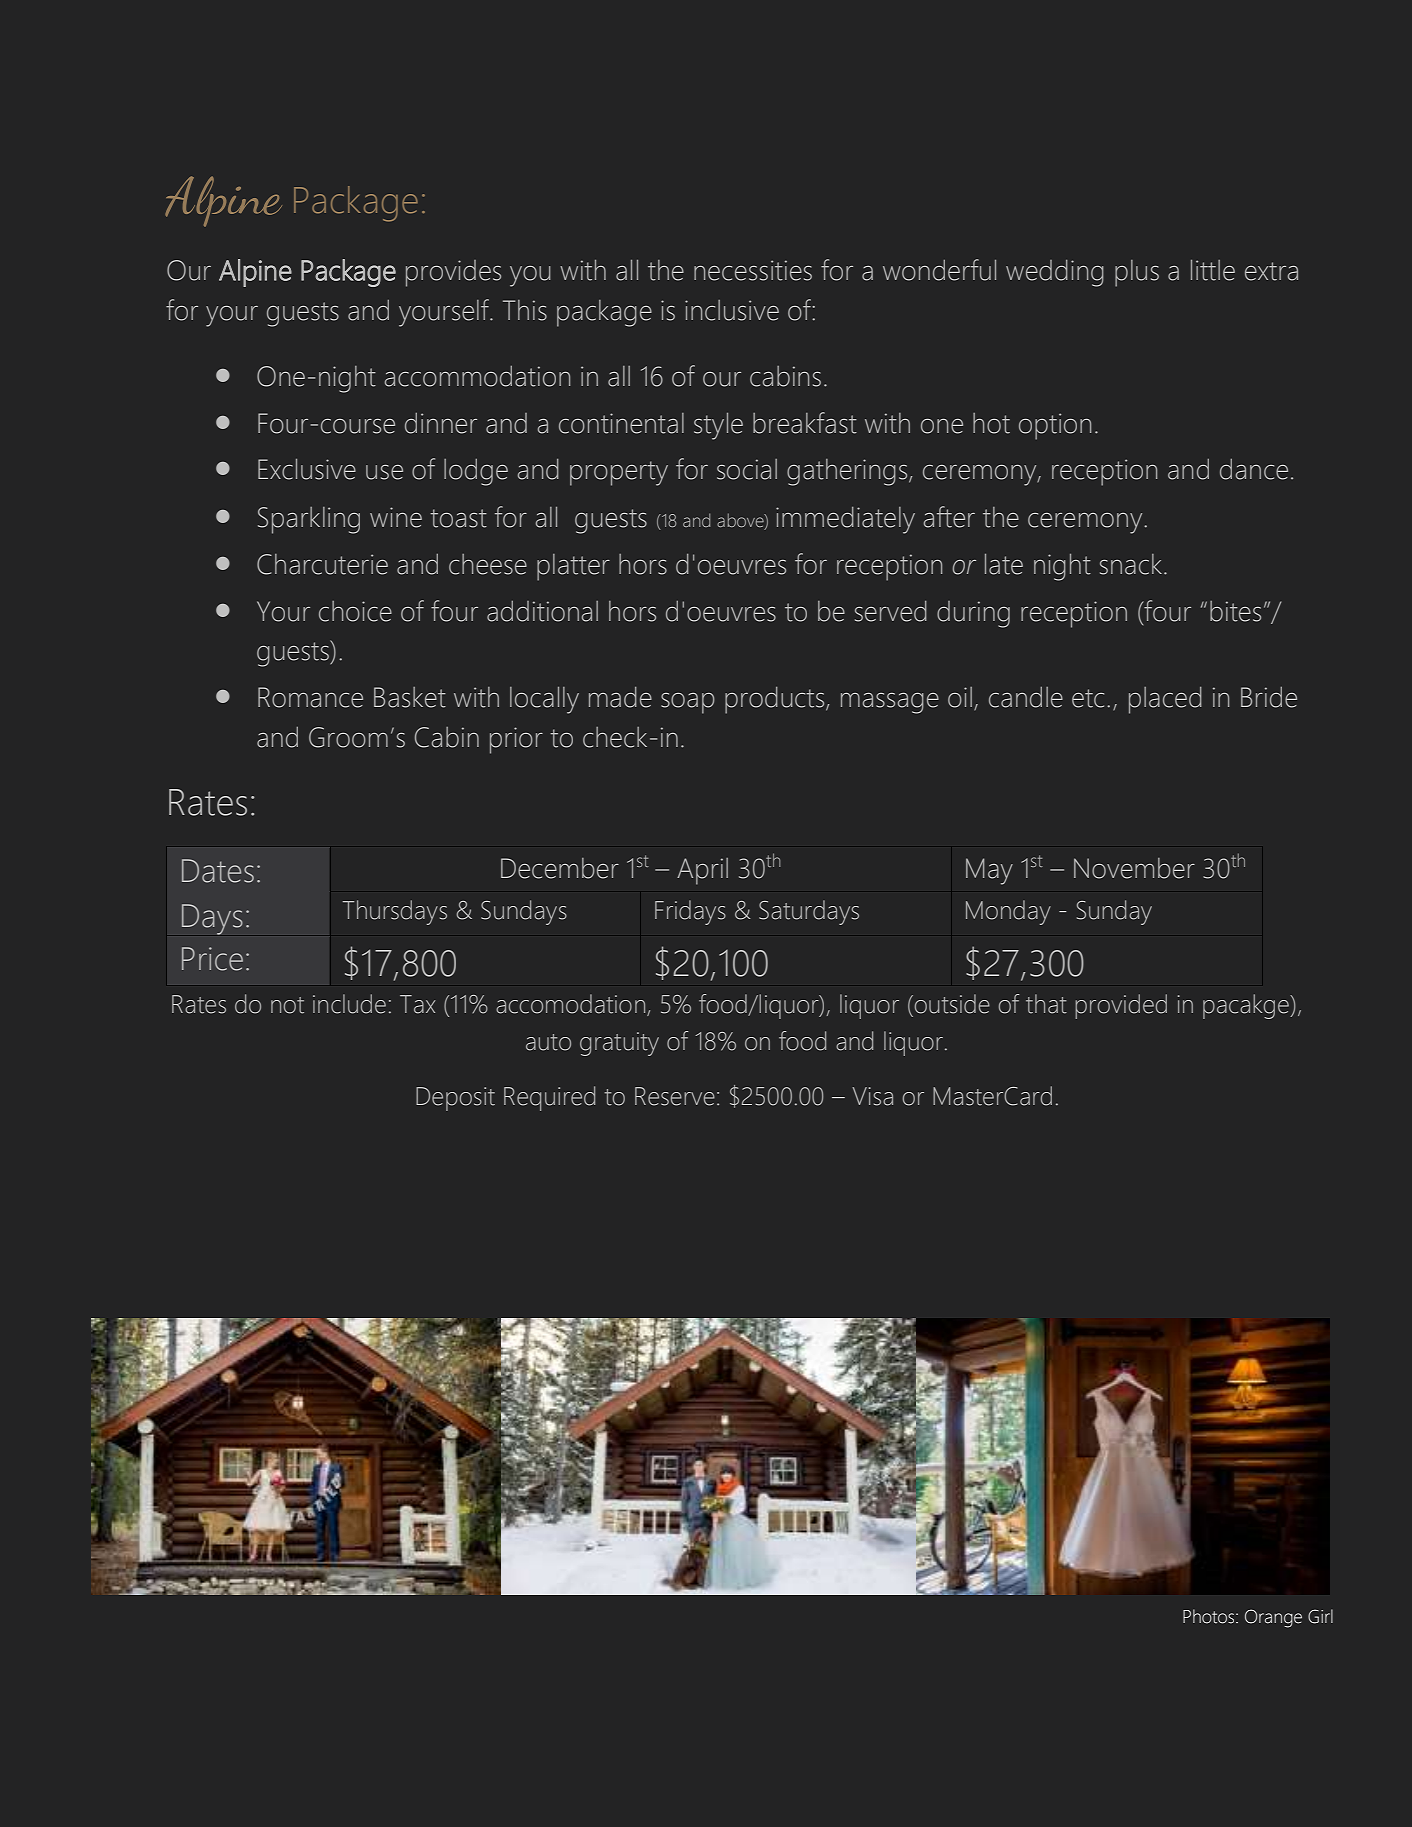 This document has height=1827, width=1412. Describe the element at coordinates (1320, 1616) in the document. I see `Girl` at that location.
